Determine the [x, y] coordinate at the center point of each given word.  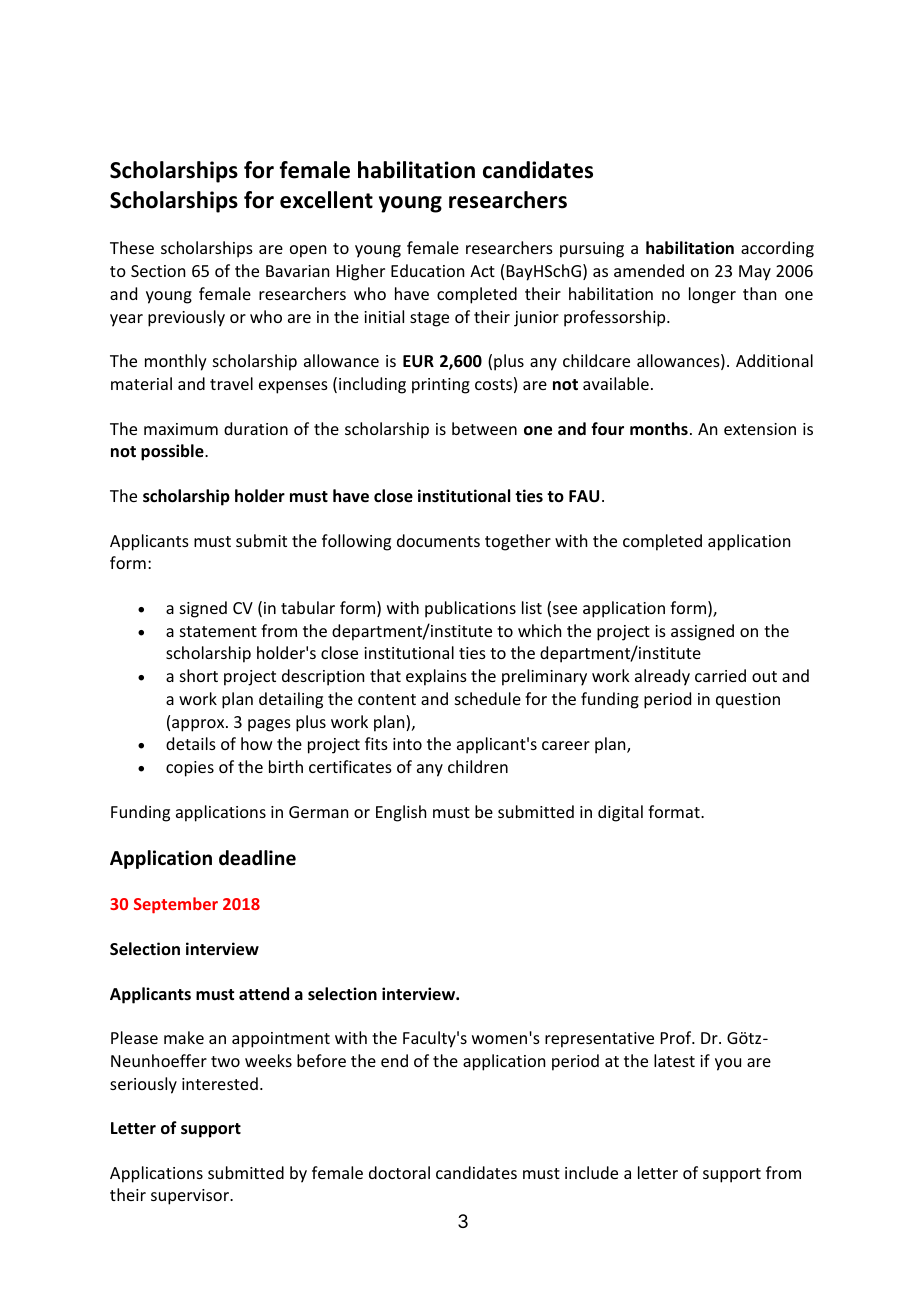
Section [158, 271]
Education [427, 270]
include [591, 1172]
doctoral [399, 1172]
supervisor [191, 1197]
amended [649, 270]
